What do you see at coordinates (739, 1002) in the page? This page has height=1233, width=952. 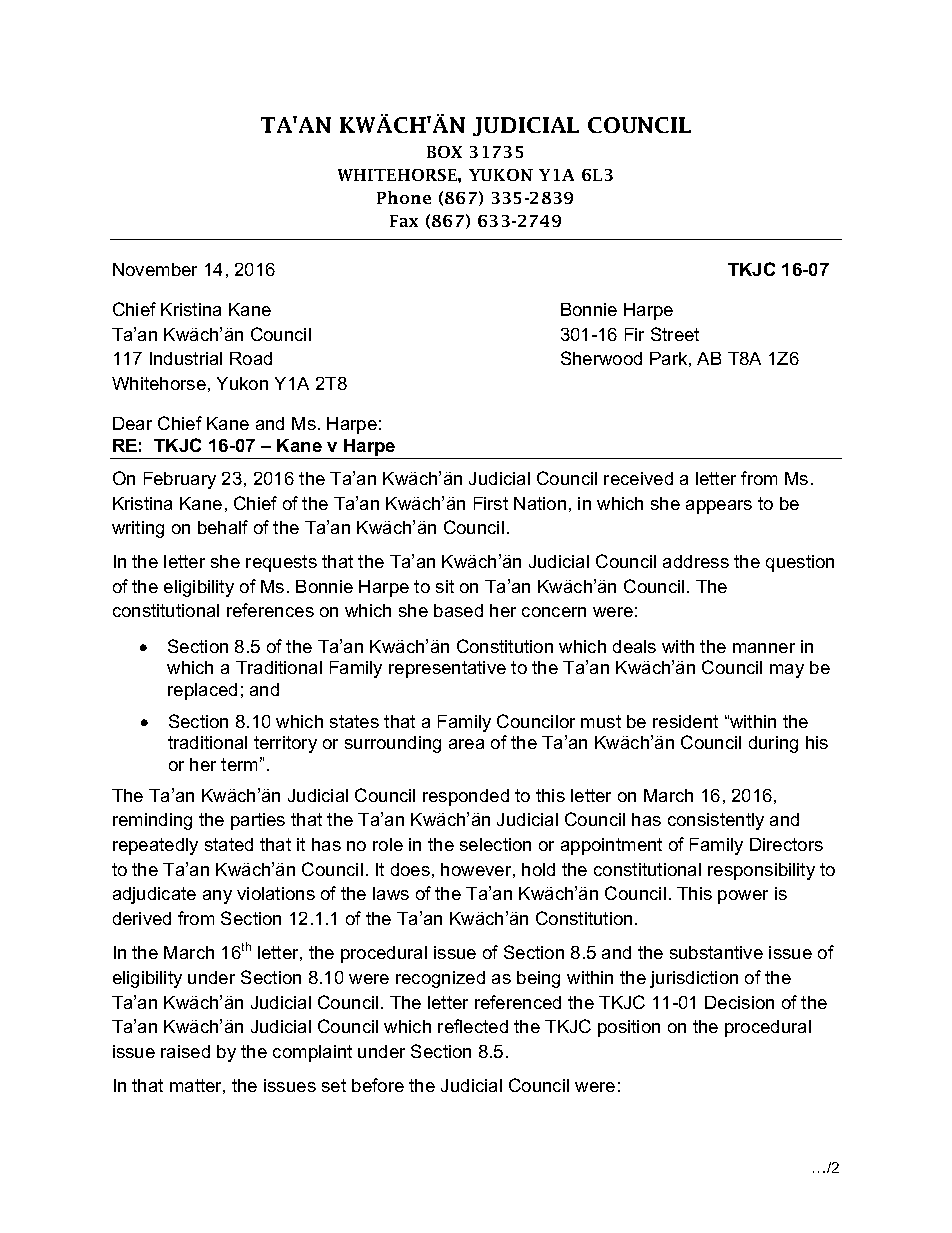 I see `Decision` at bounding box center [739, 1002].
